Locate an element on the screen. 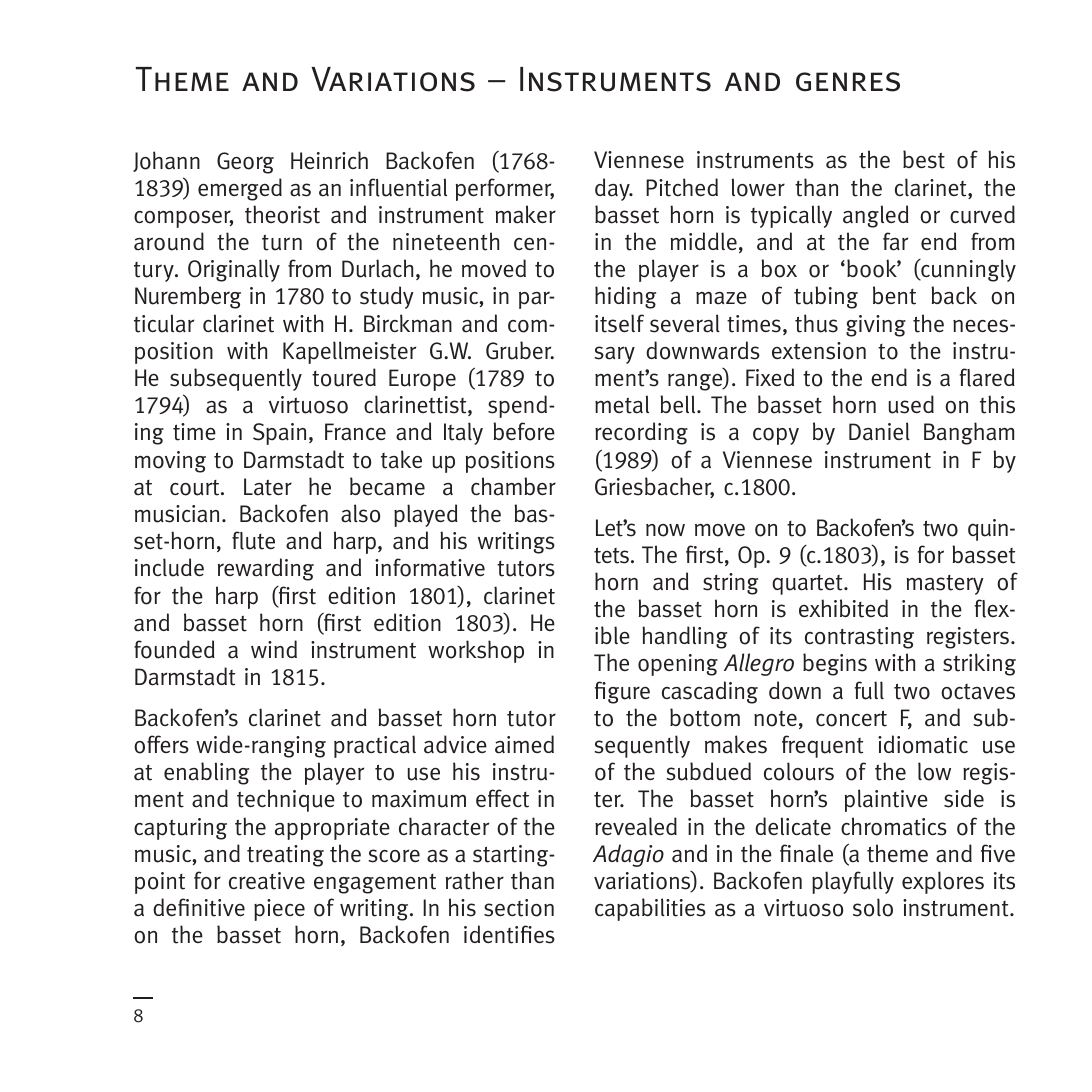 Image resolution: width=1092 pixels, height=1092 pixels. mastery is located at coordinates (945, 585).
